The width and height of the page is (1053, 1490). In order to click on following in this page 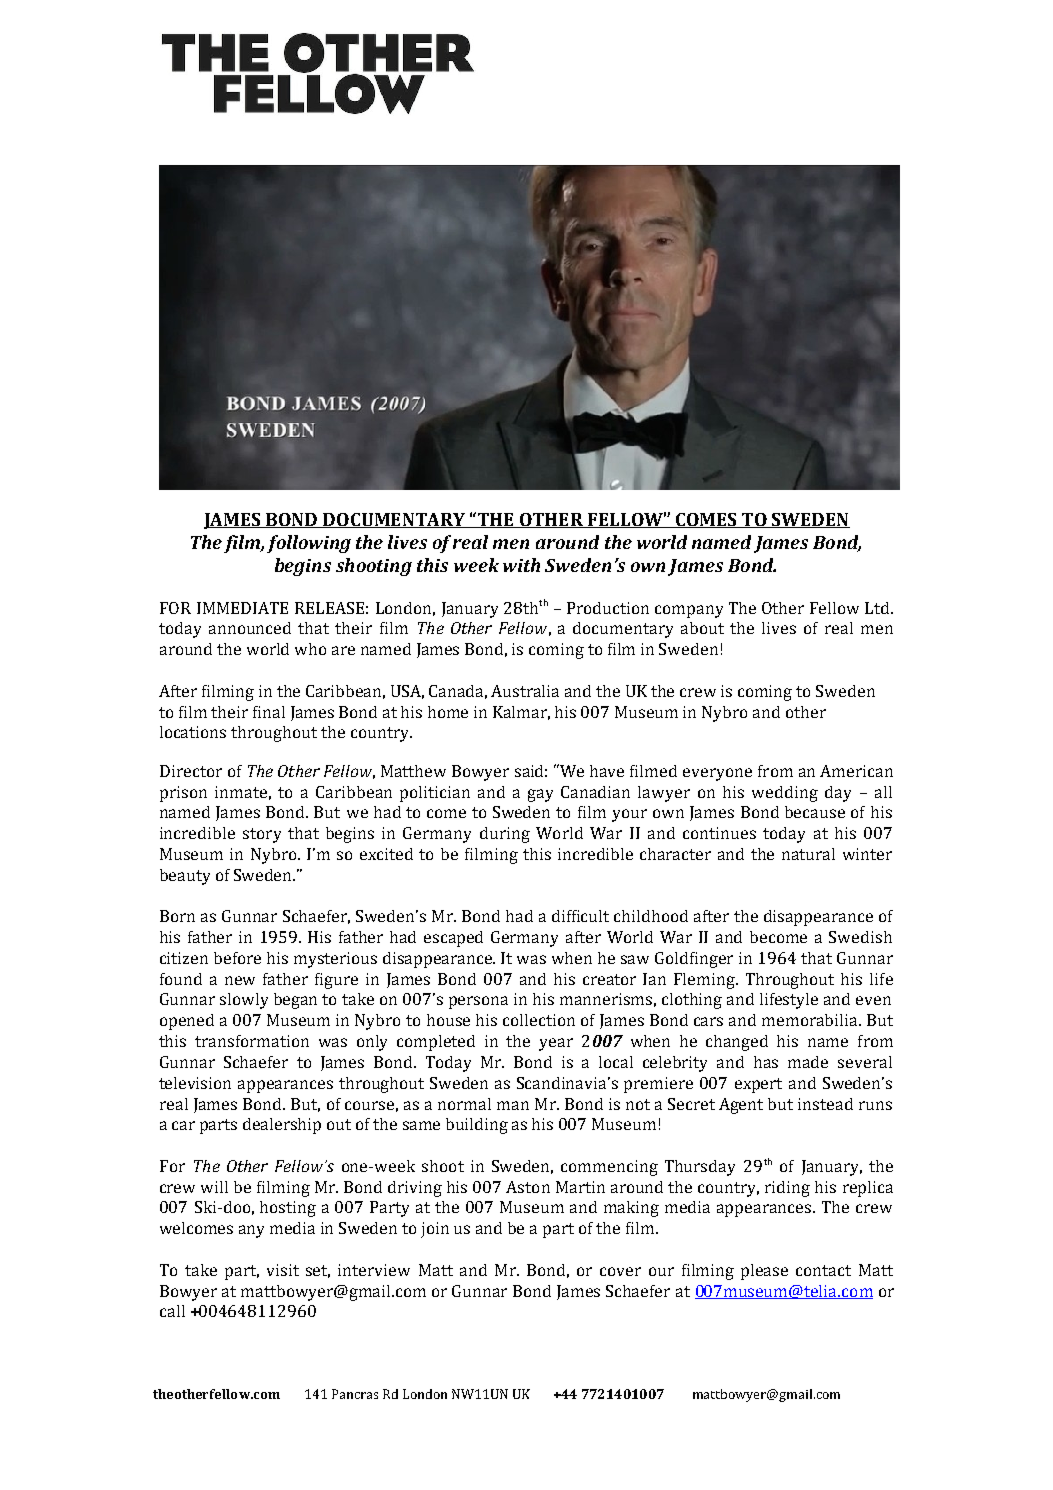, I will do `click(309, 544)`.
